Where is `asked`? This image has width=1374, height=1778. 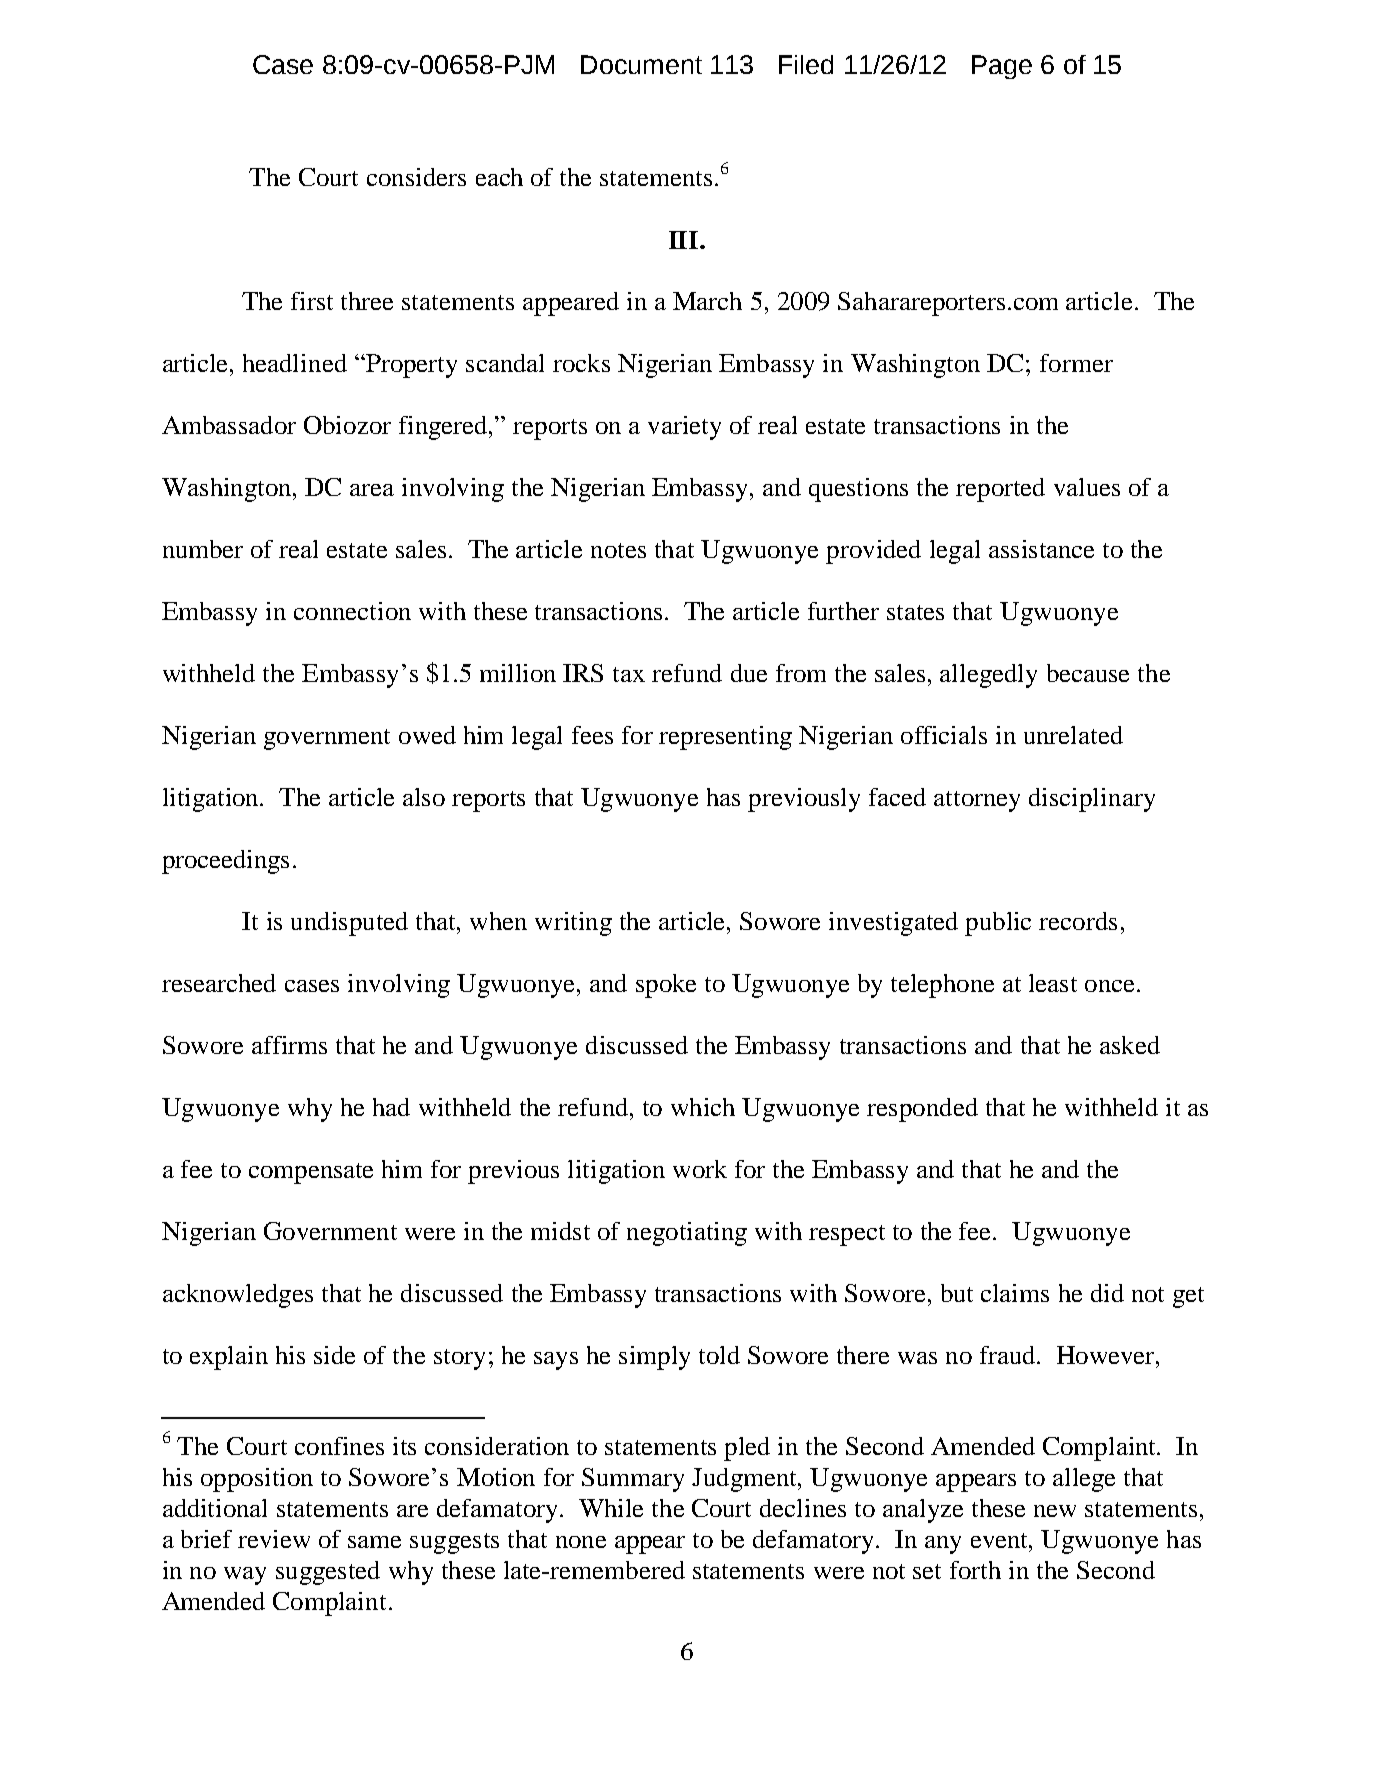
asked is located at coordinates (1130, 1045).
